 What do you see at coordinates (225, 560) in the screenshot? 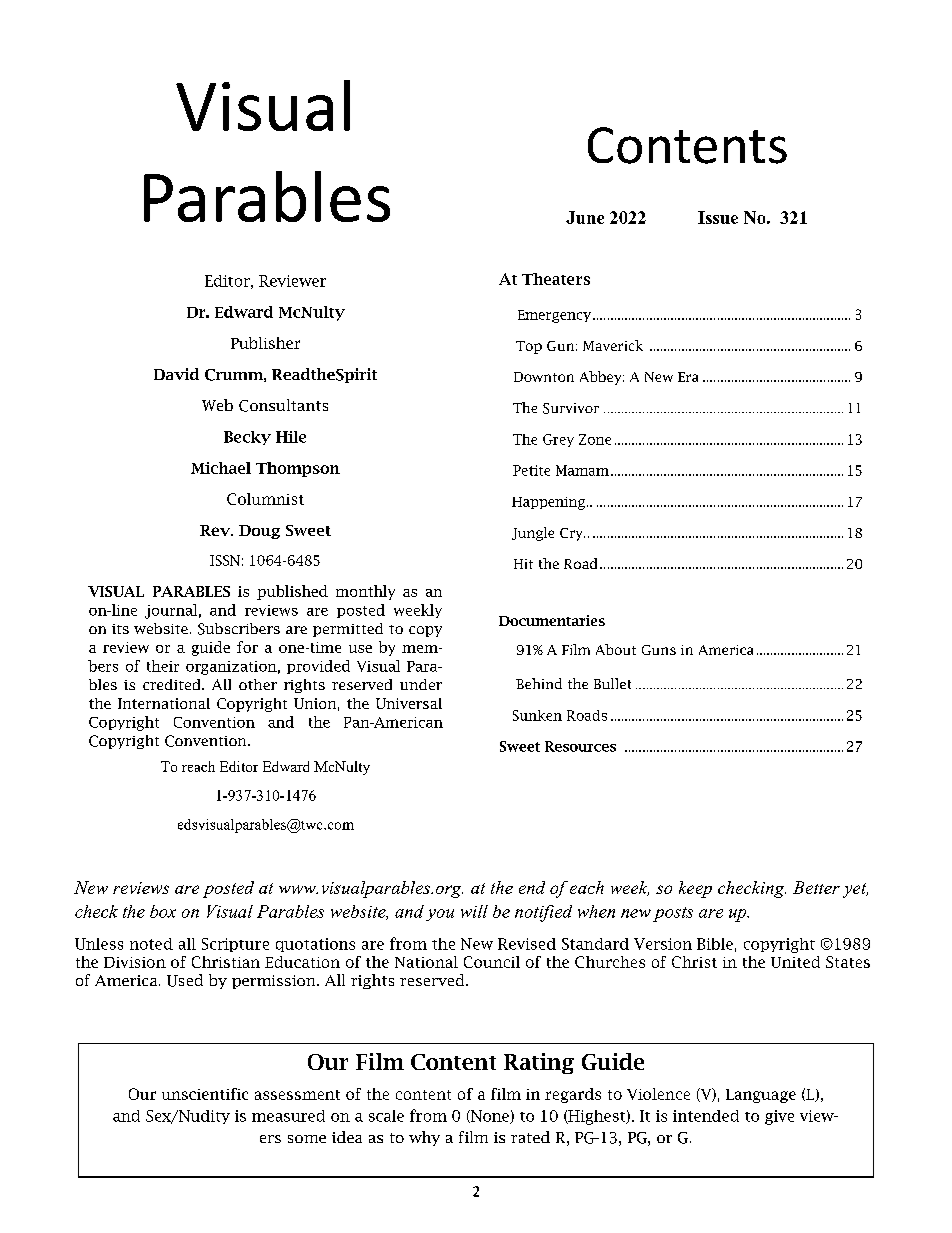
I see `ISSN` at bounding box center [225, 560].
